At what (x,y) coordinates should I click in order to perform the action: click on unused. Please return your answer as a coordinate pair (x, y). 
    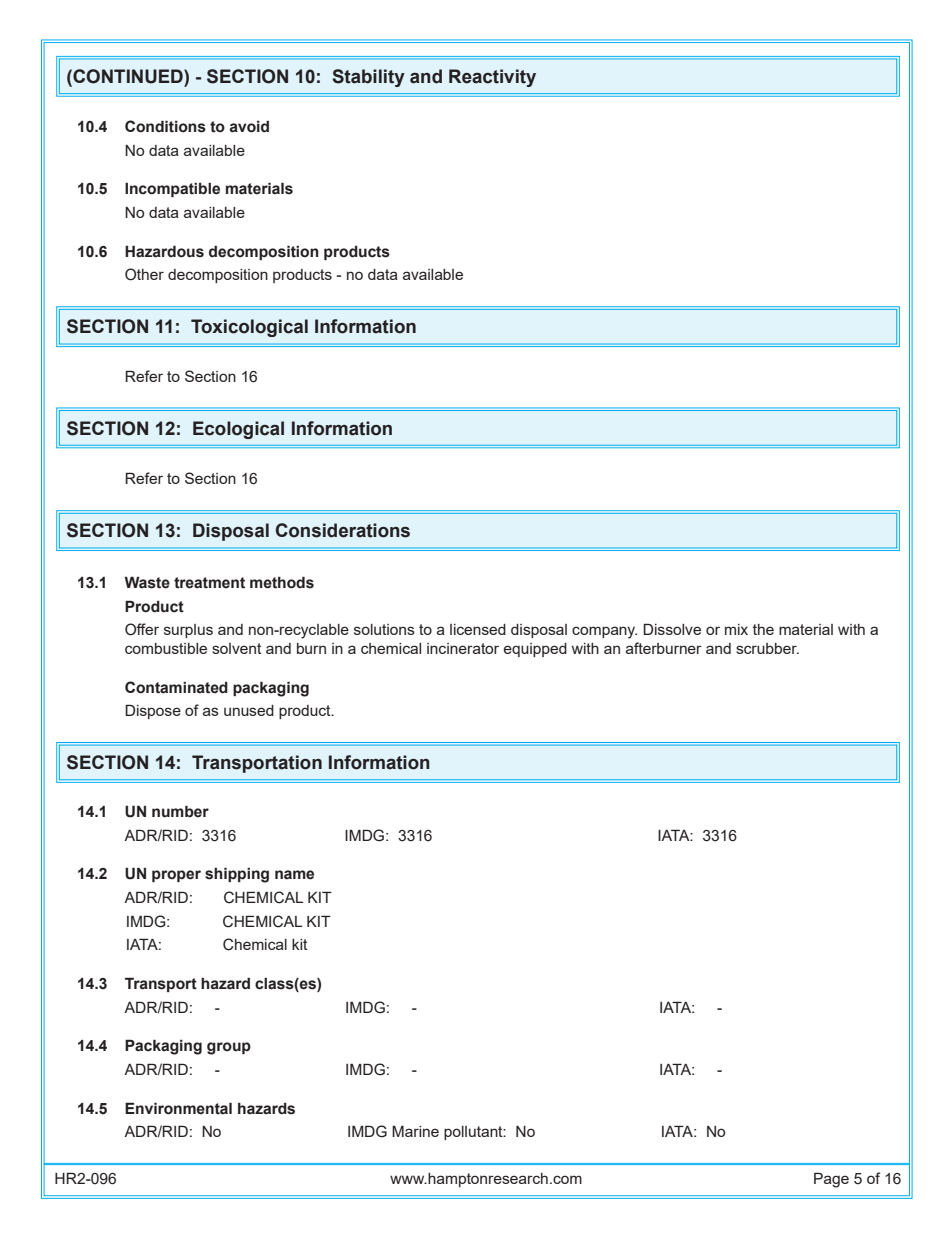
    Looking at the image, I should click on (249, 710).
